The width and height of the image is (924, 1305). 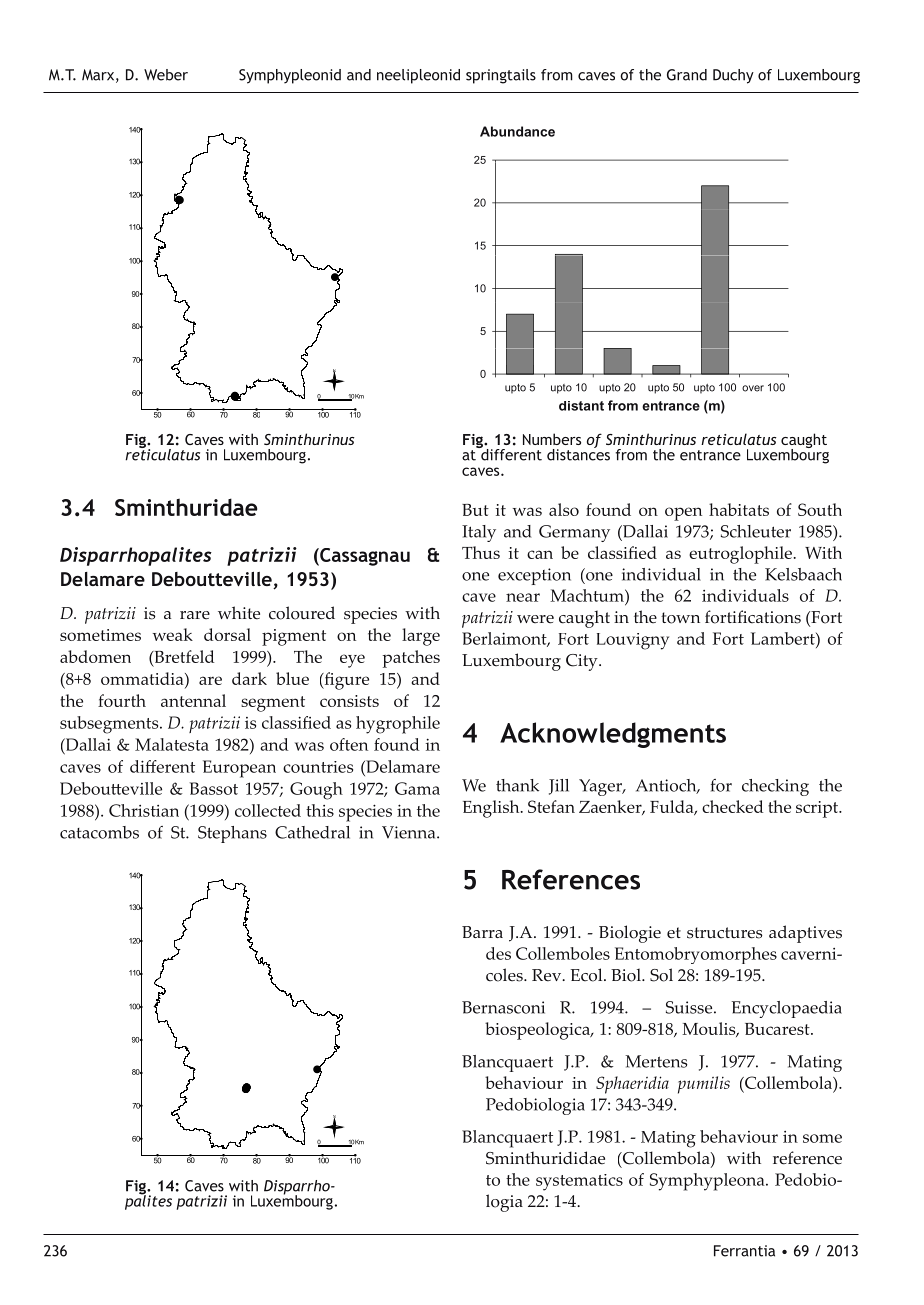 I want to click on town, so click(x=680, y=618).
